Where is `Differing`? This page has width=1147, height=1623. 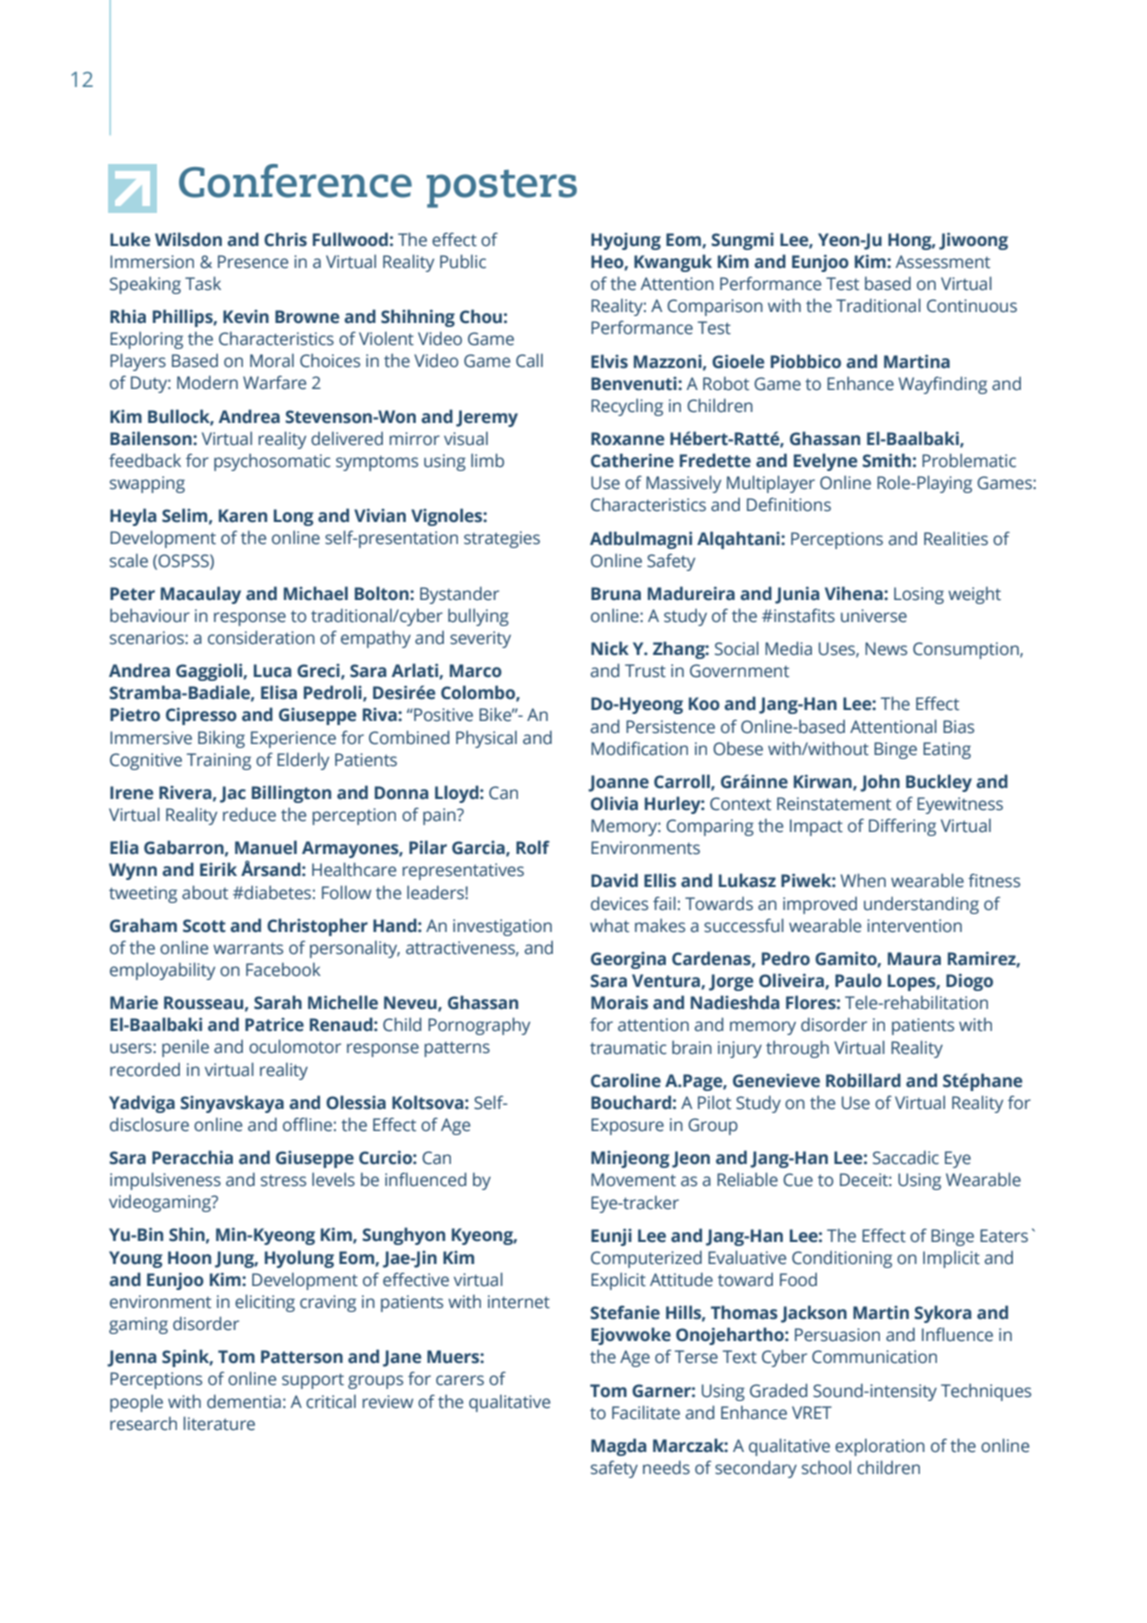
Differing is located at coordinates (902, 827).
